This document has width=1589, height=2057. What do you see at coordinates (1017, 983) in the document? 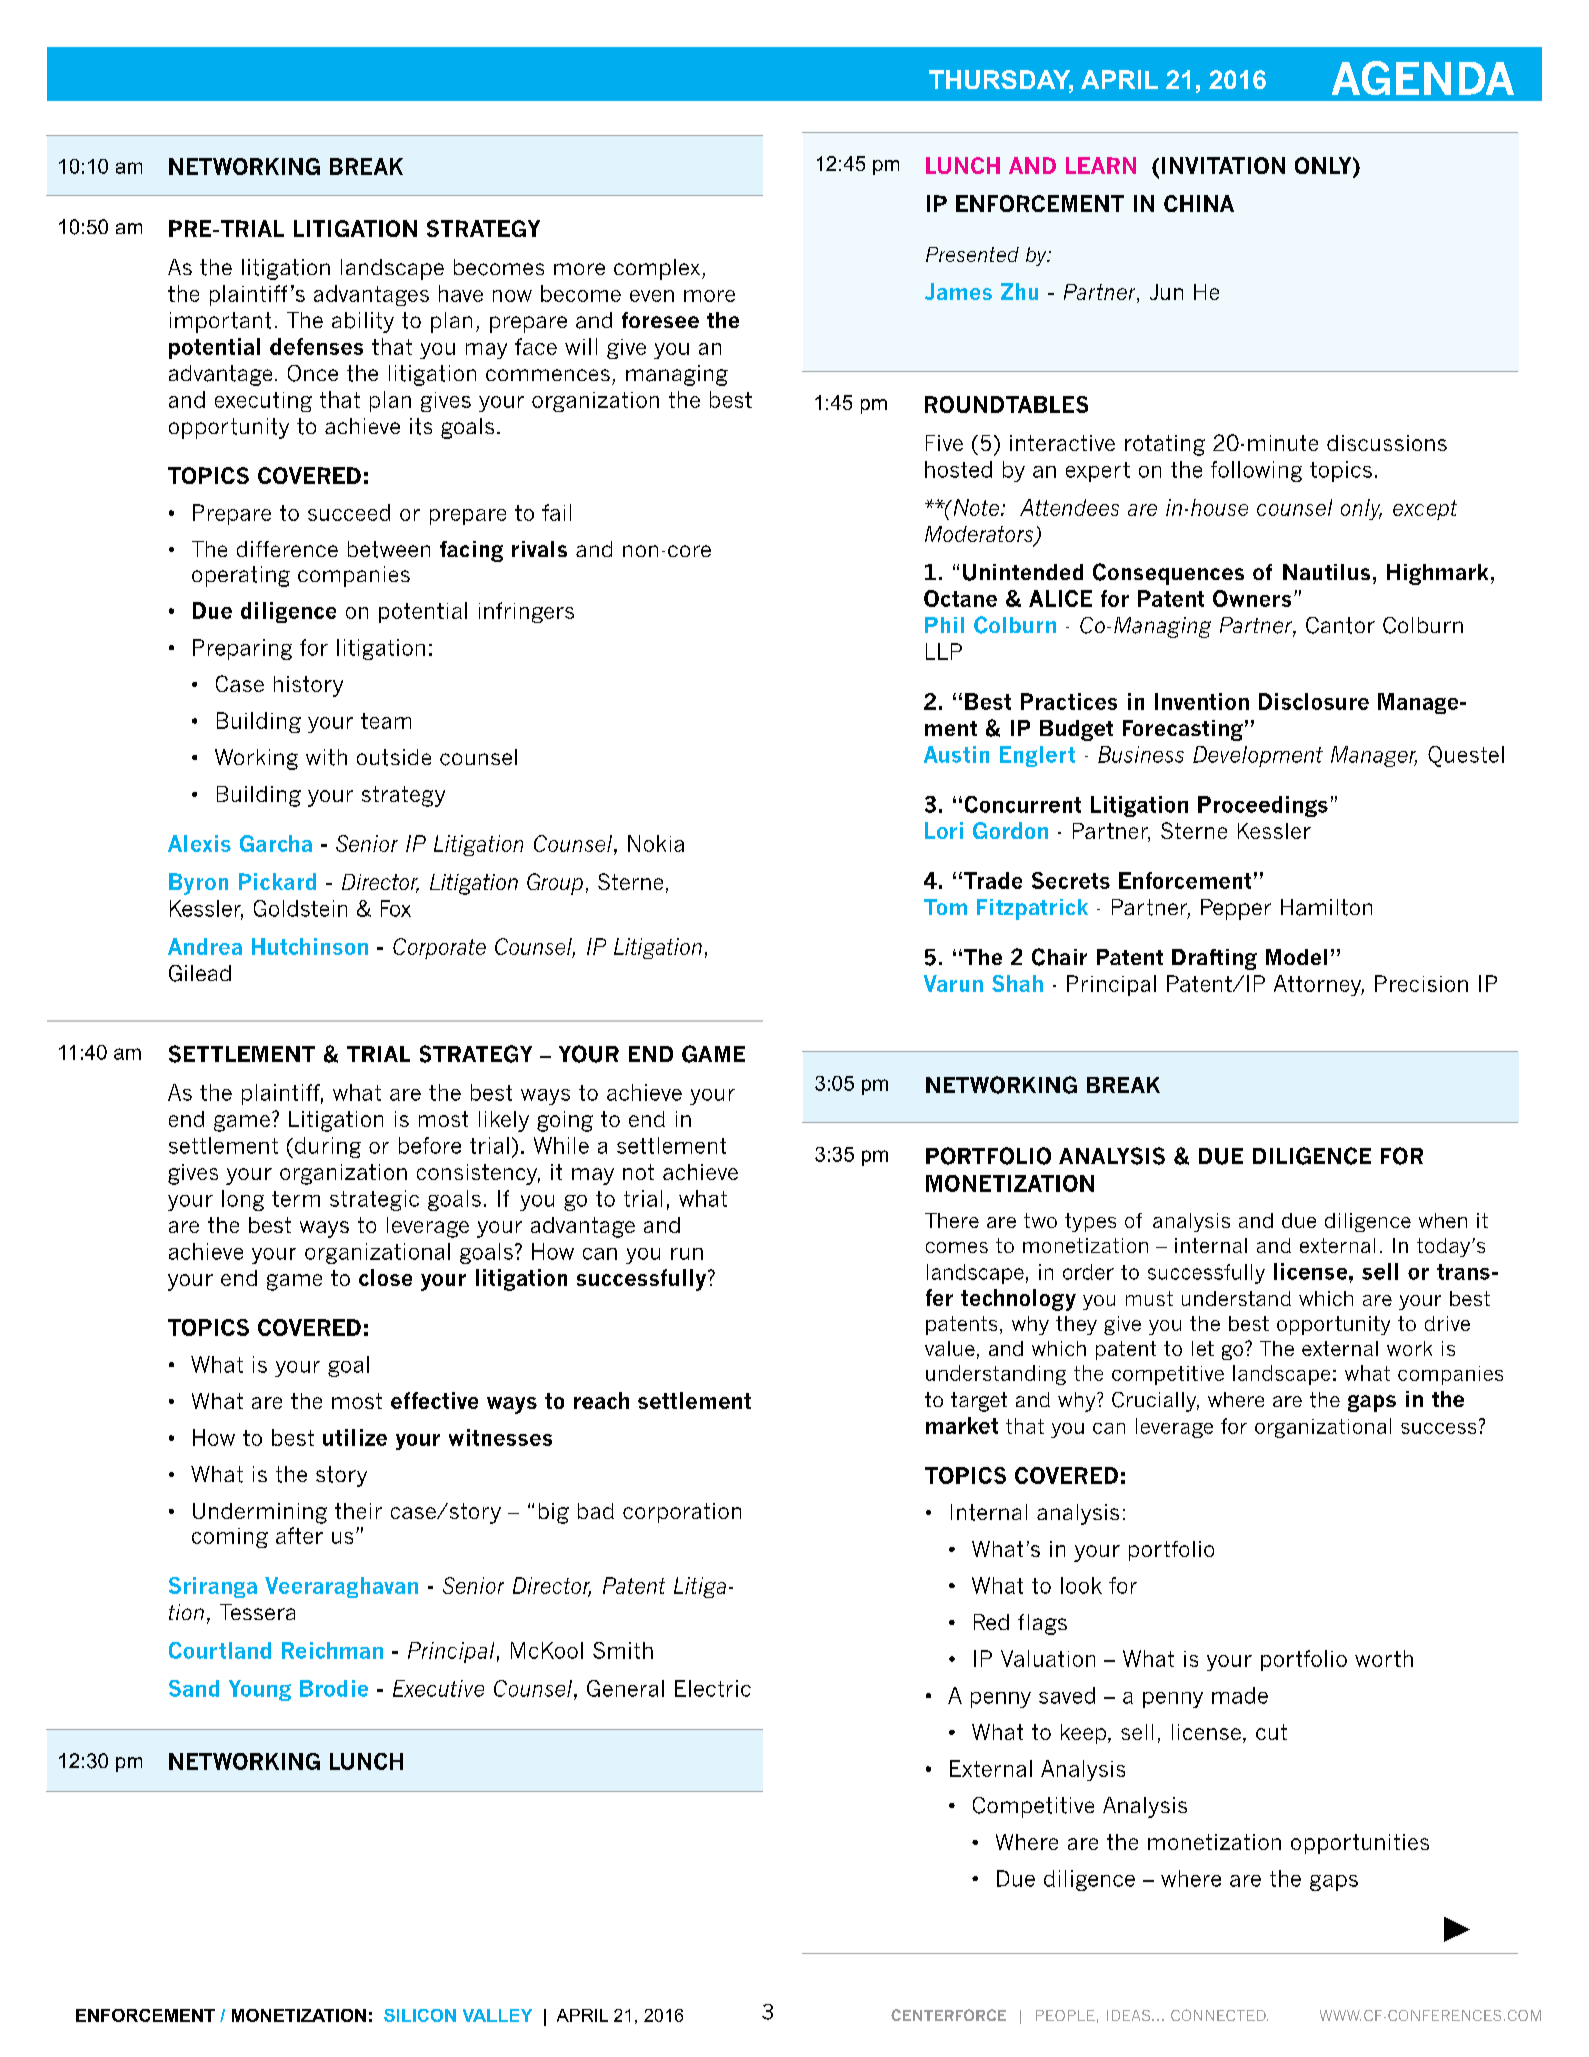
I see `Shah` at bounding box center [1017, 983].
